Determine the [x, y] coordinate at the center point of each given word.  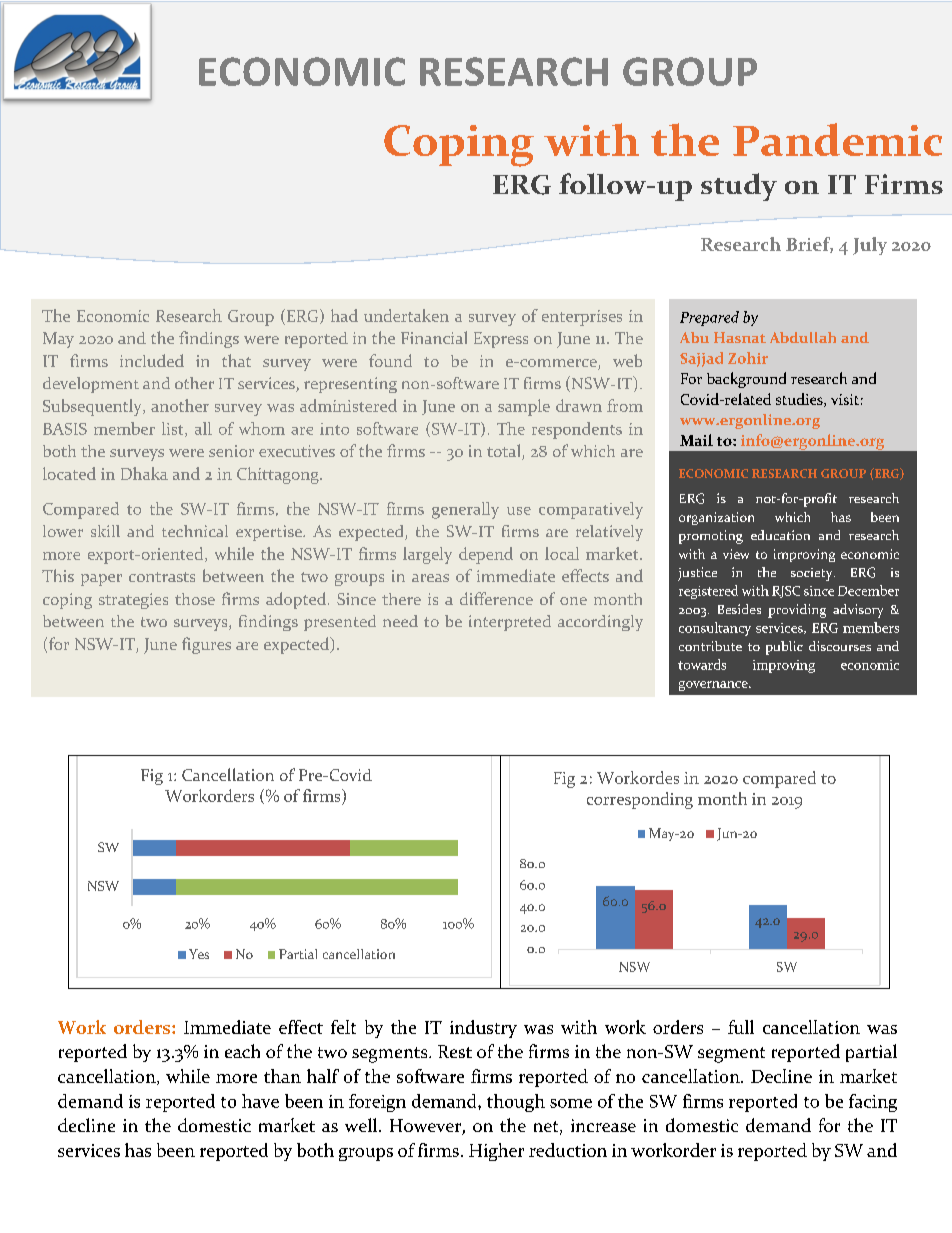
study [739, 187]
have [260, 1101]
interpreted [510, 623]
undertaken [406, 315]
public [784, 648]
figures [206, 645]
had [344, 315]
